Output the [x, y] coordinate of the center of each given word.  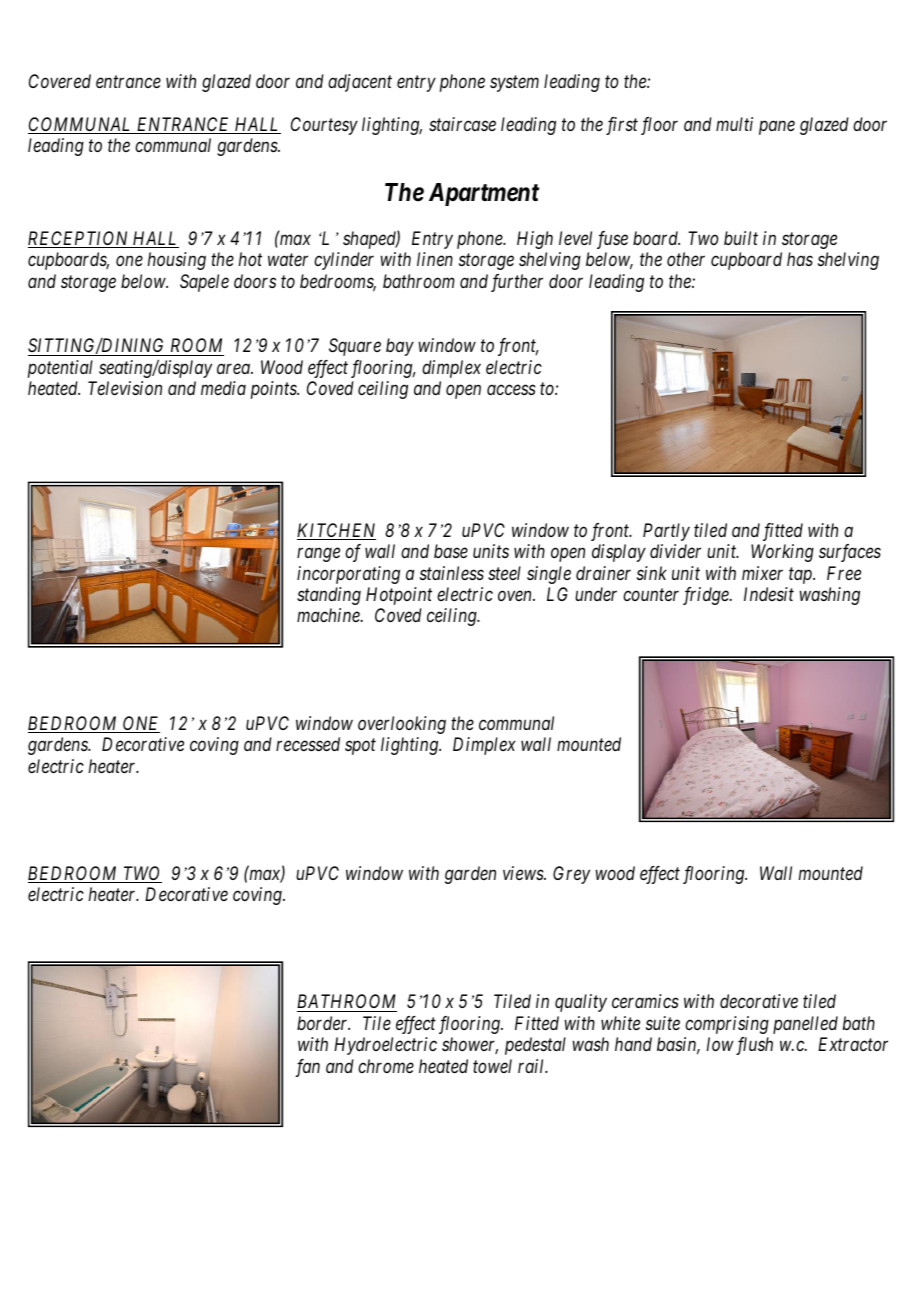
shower [470, 1045]
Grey [571, 875]
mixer [762, 573]
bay [400, 347]
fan [308, 1068]
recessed [308, 744]
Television [125, 388]
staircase [462, 124]
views [524, 873]
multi [734, 124]
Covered [60, 81]
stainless [452, 573]
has [800, 259]
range [318, 555]
